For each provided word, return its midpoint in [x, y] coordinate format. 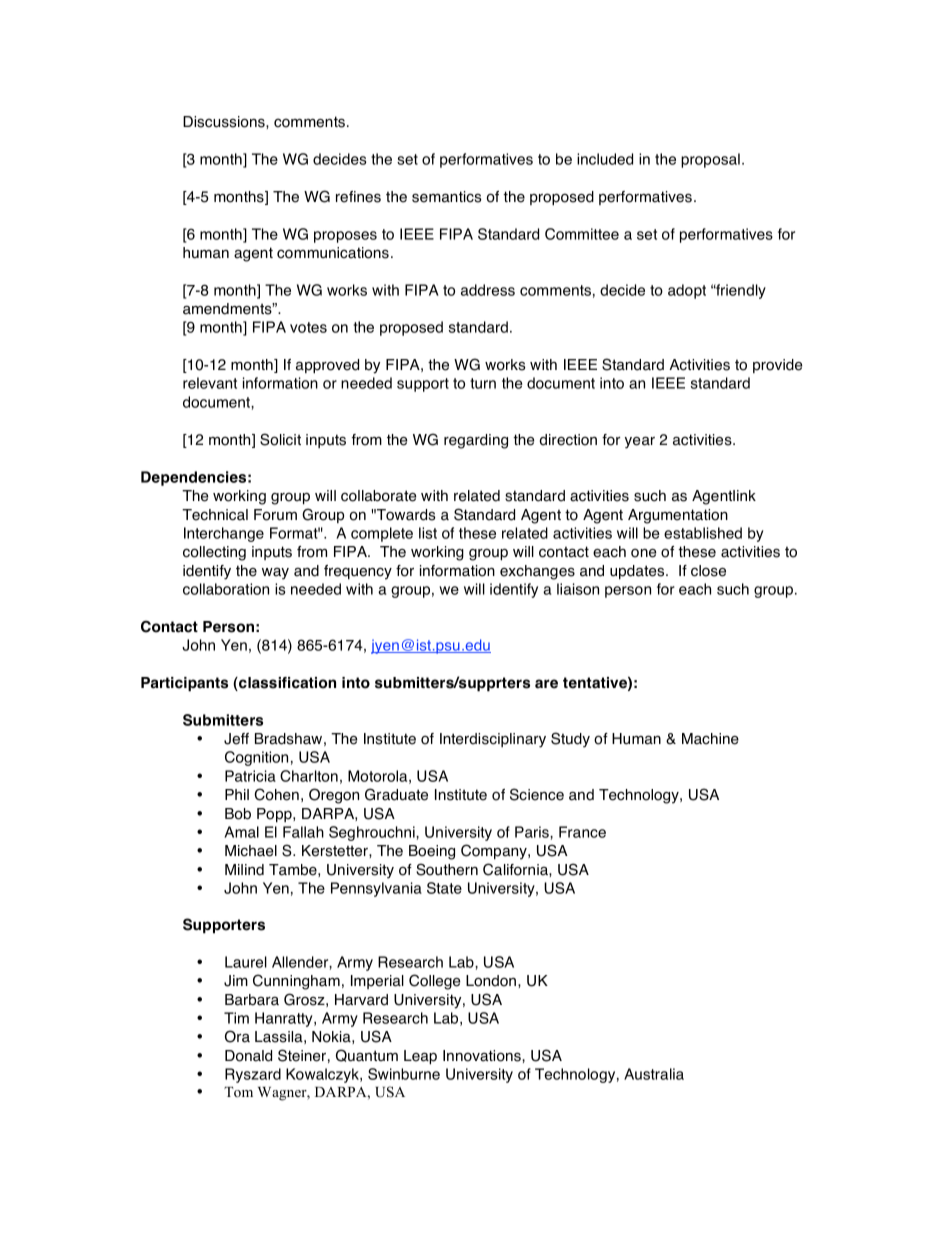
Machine [710, 739]
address [488, 290]
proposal [710, 160]
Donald [248, 1056]
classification [286, 684]
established [703, 533]
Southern [447, 869]
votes [308, 327]
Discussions [225, 122]
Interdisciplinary [493, 740]
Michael [251, 851]
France [582, 832]
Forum [275, 515]
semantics [447, 197]
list [428, 533]
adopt [687, 291]
